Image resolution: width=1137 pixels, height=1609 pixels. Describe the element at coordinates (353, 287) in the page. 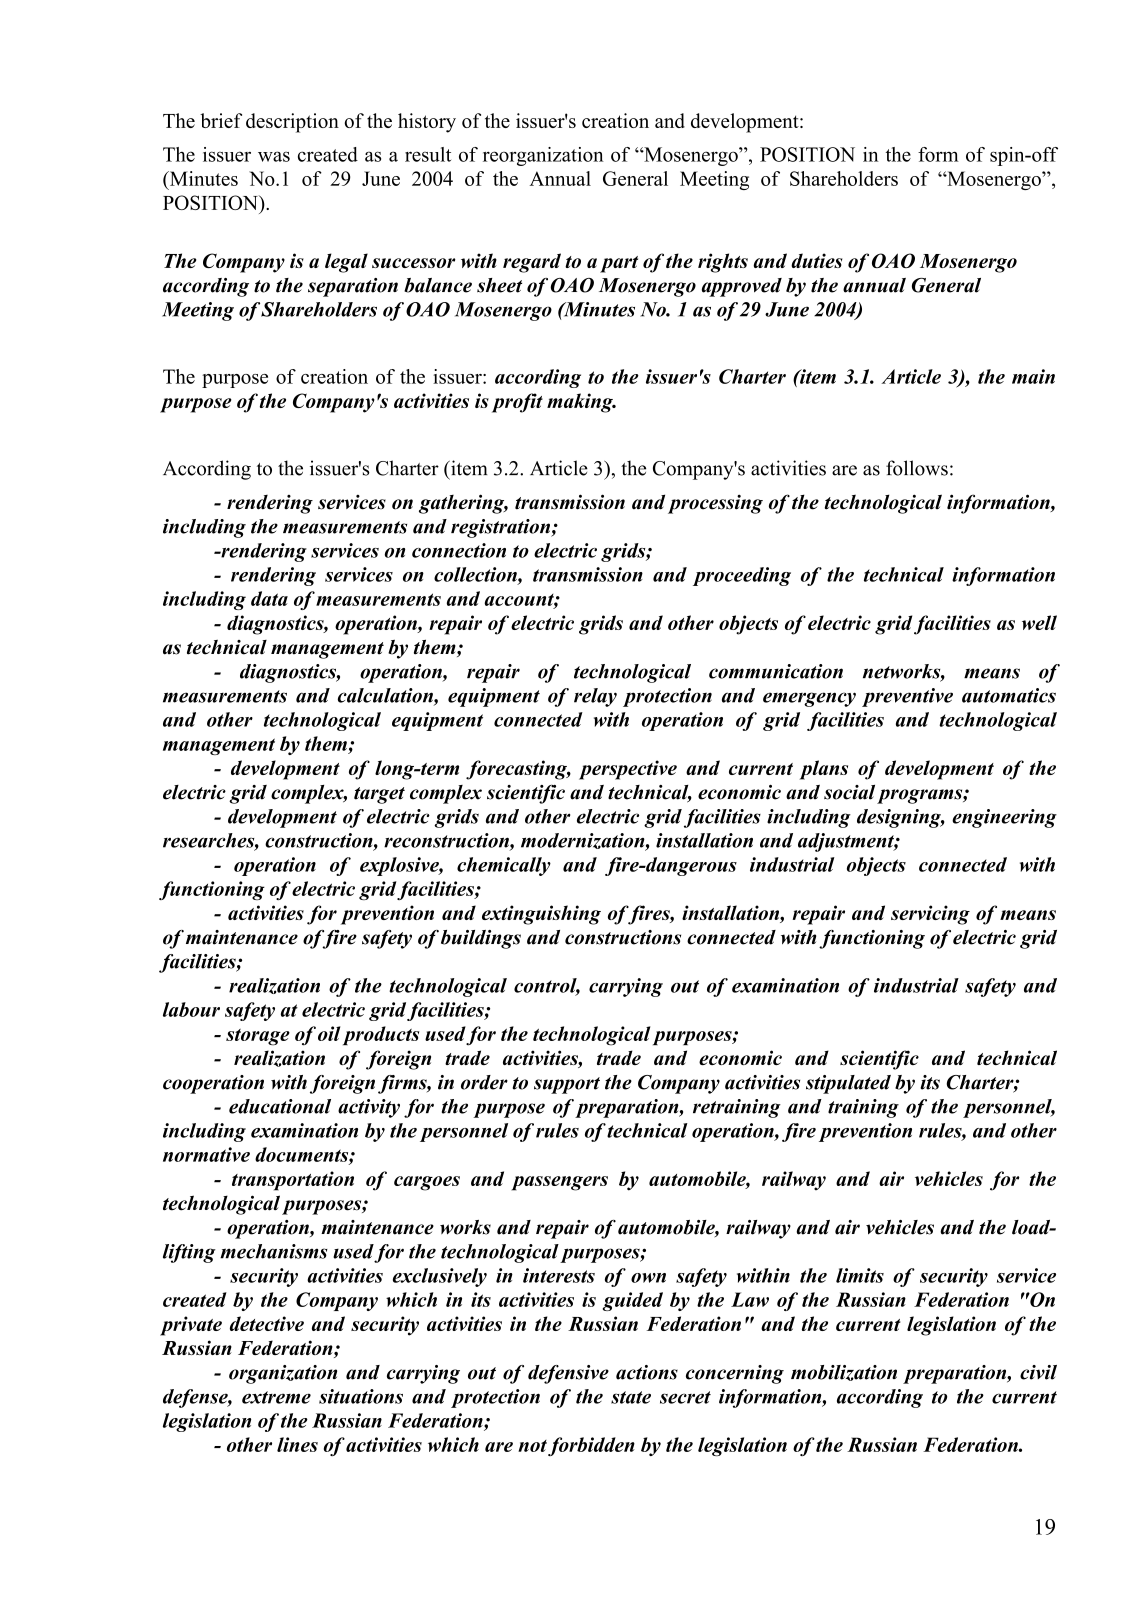

I see `separation` at that location.
